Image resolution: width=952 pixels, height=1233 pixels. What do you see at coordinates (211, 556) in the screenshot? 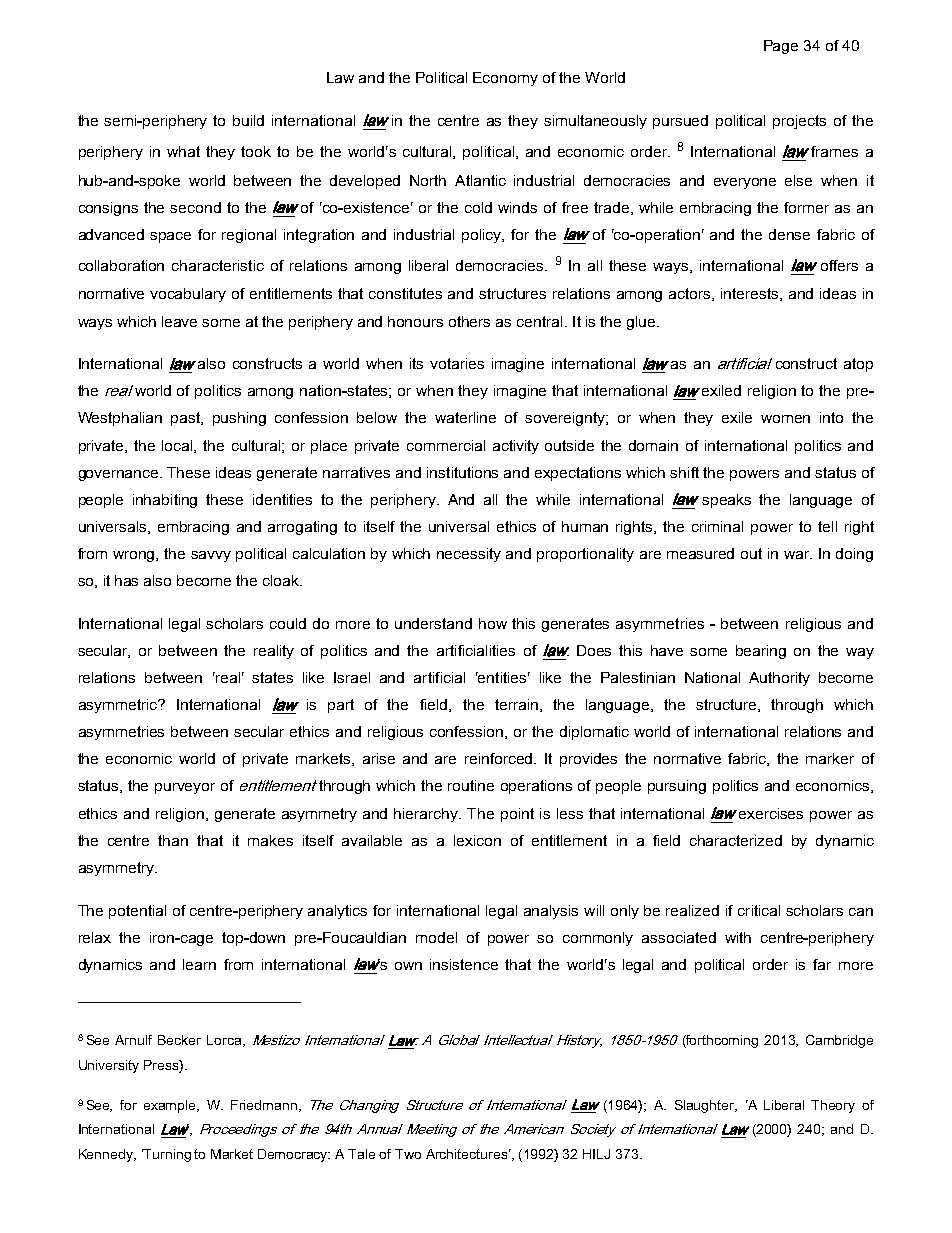
I see `savvy` at bounding box center [211, 556].
